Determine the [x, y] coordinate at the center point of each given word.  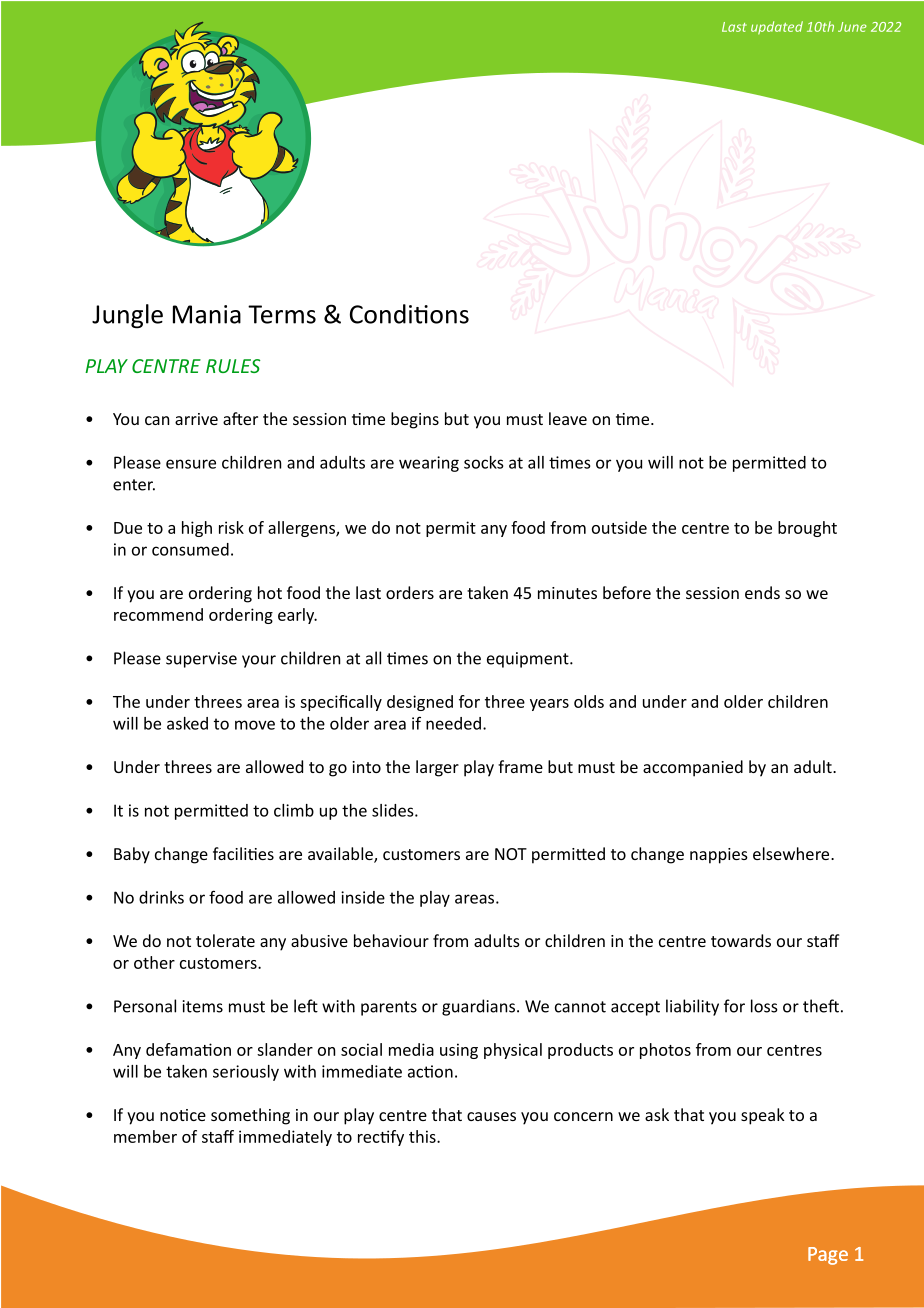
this [423, 1136]
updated [777, 28]
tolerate [225, 940]
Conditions [409, 314]
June [852, 27]
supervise [201, 660]
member [145, 1136]
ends [762, 592]
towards [741, 940]
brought [807, 529]
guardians [480, 1007]
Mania [207, 314]
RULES [233, 366]
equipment [529, 660]
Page [828, 1256]
